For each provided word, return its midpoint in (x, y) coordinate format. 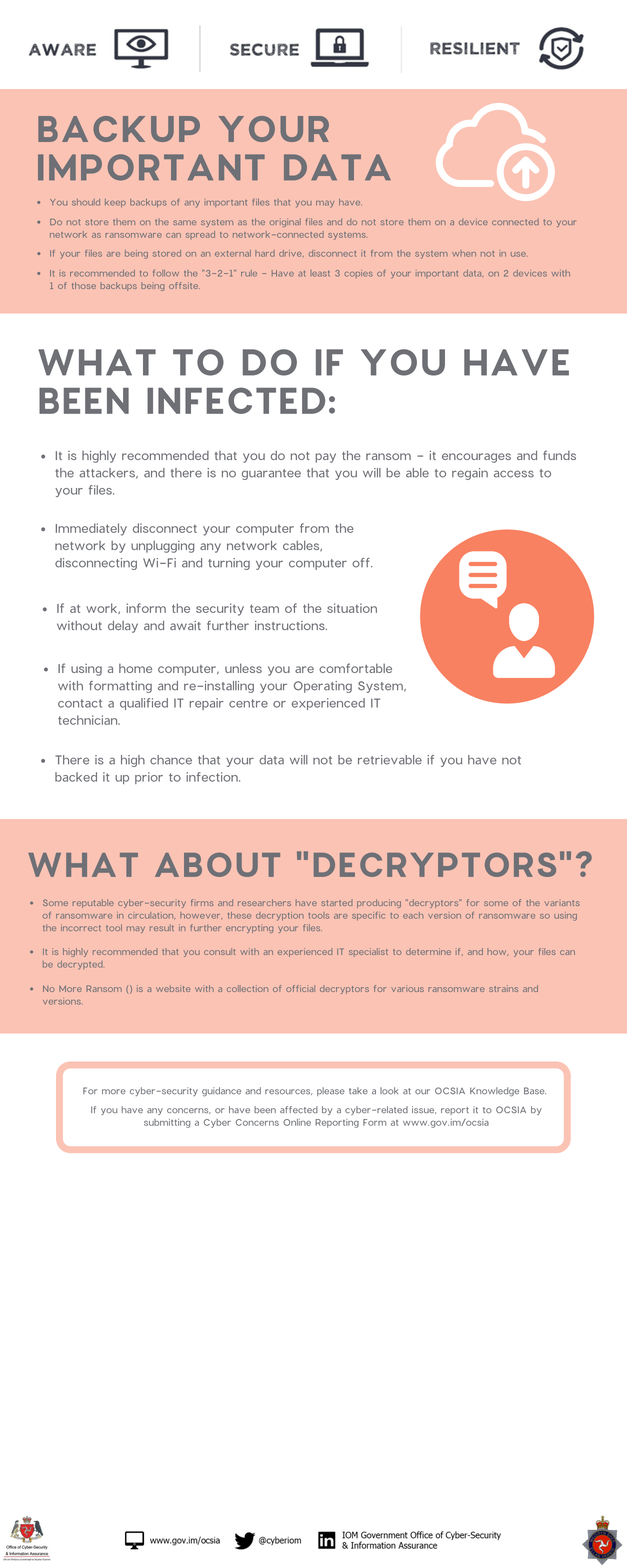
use (518, 254)
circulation (150, 915)
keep (115, 203)
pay (325, 458)
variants (562, 903)
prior (149, 778)
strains (503, 988)
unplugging (162, 547)
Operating (323, 687)
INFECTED (236, 400)
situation (352, 608)
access (514, 474)
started (337, 903)
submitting (167, 1123)
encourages (476, 458)
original (285, 222)
